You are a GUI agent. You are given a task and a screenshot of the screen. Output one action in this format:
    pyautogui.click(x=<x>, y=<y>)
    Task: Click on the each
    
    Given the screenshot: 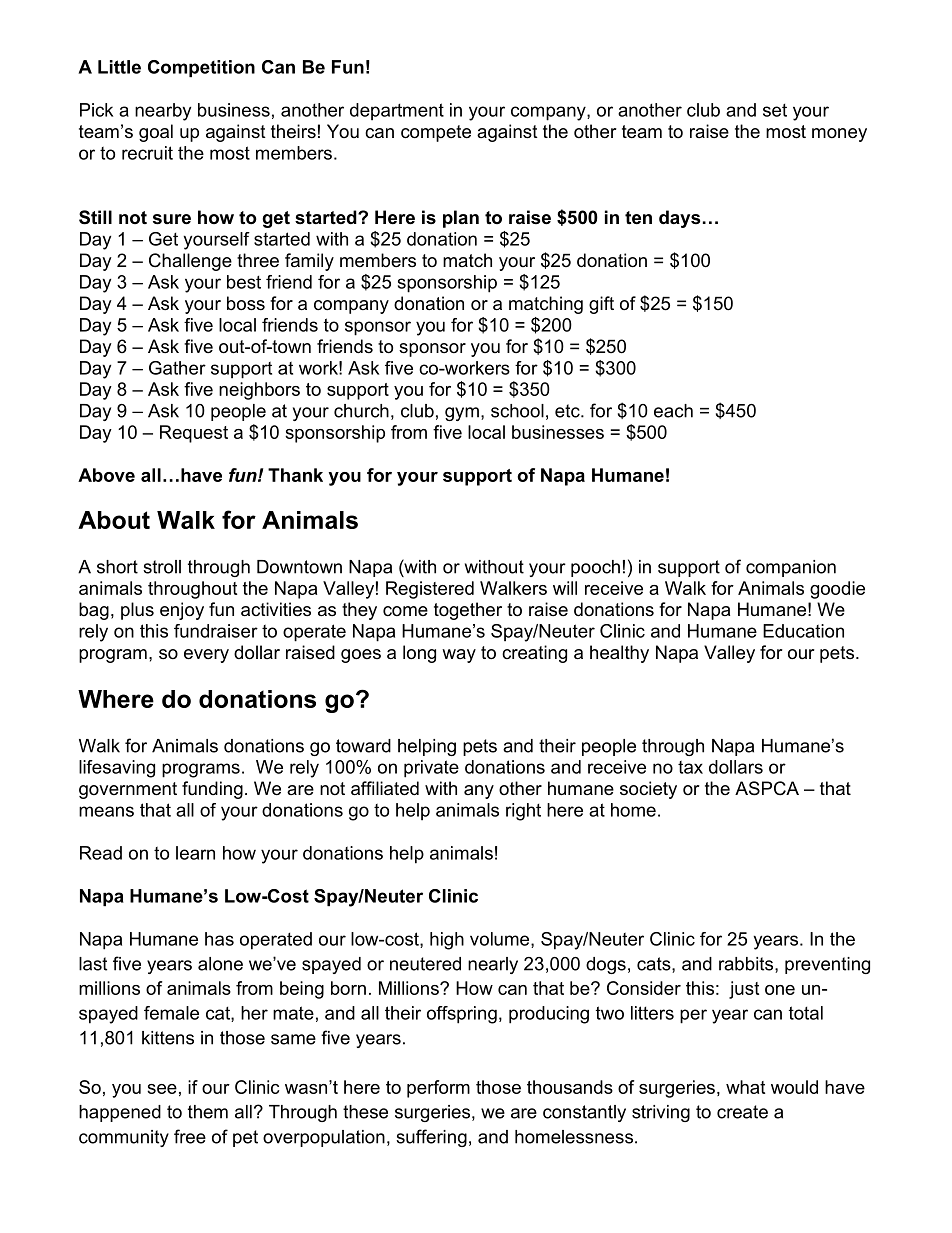 What is the action you would take?
    pyautogui.click(x=673, y=411)
